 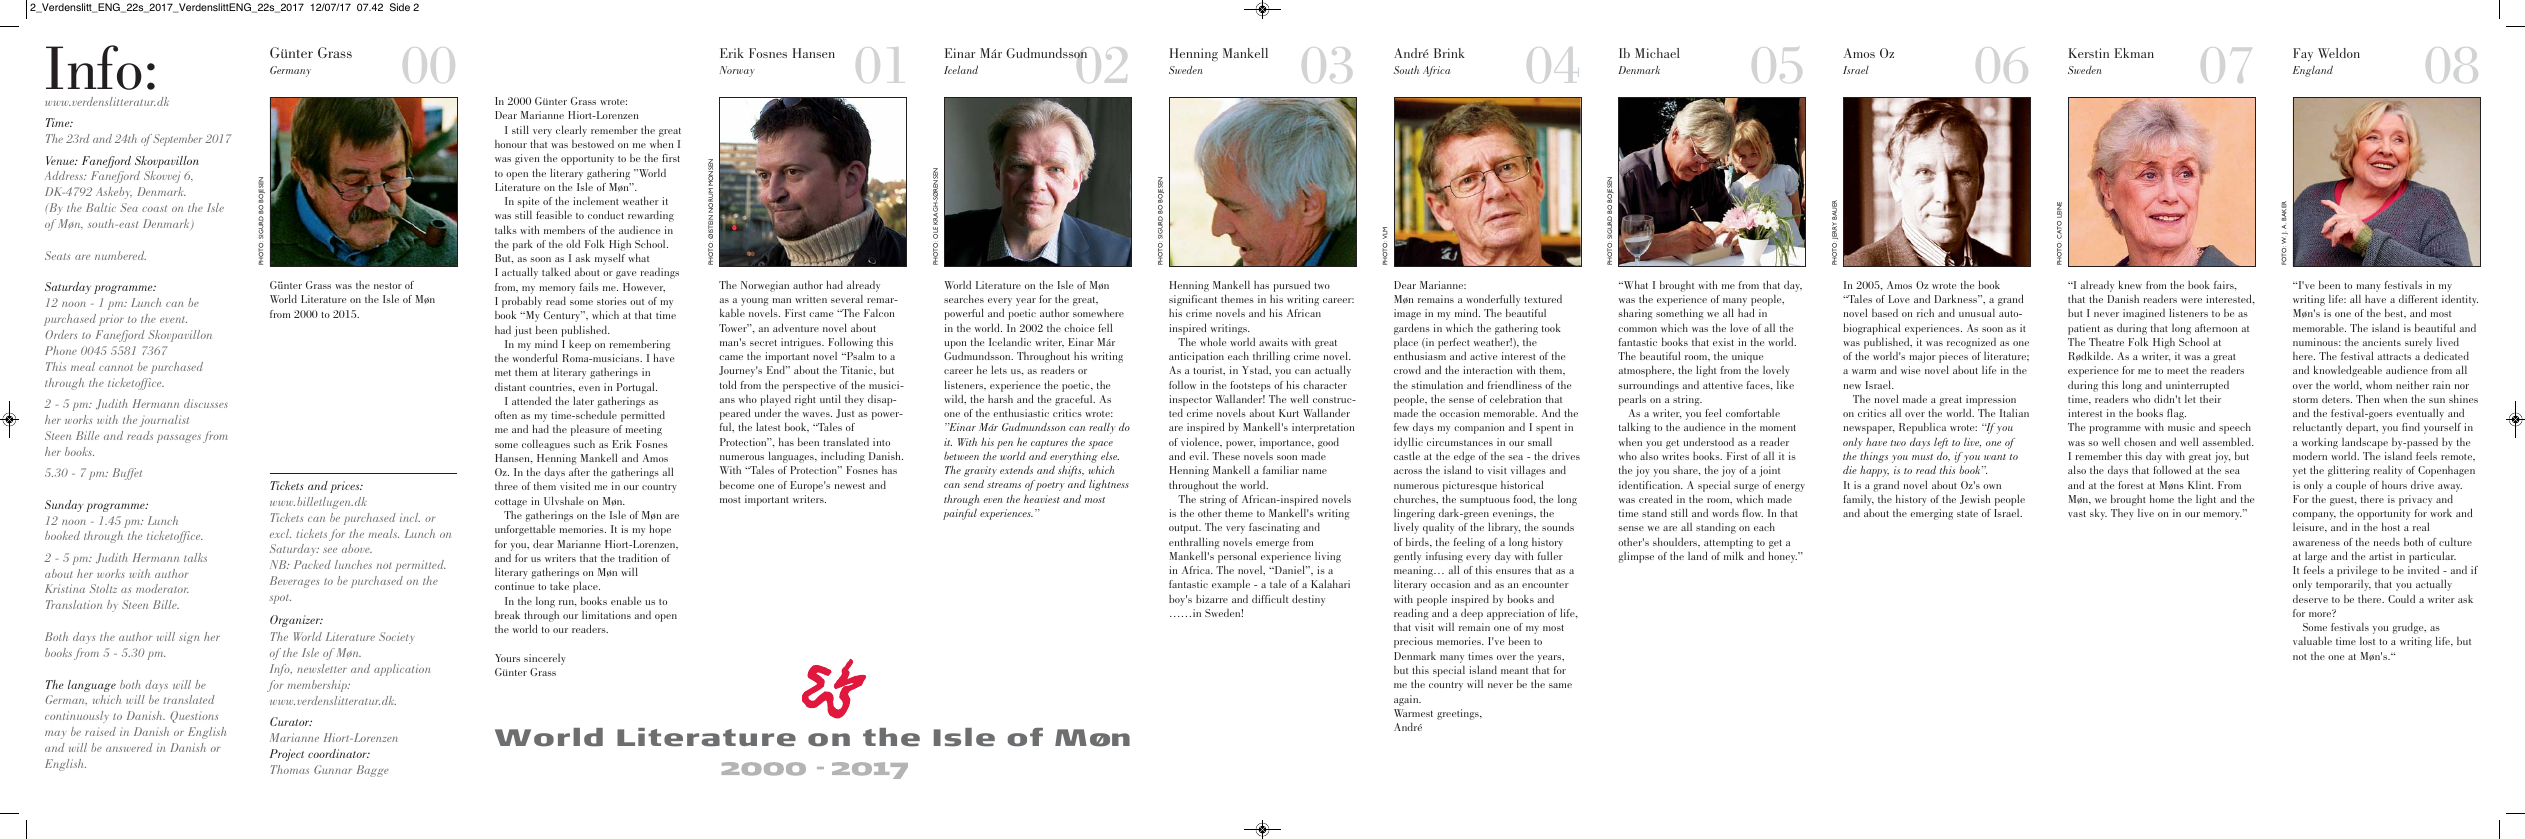 I want to click on valuable, so click(x=2312, y=640).
